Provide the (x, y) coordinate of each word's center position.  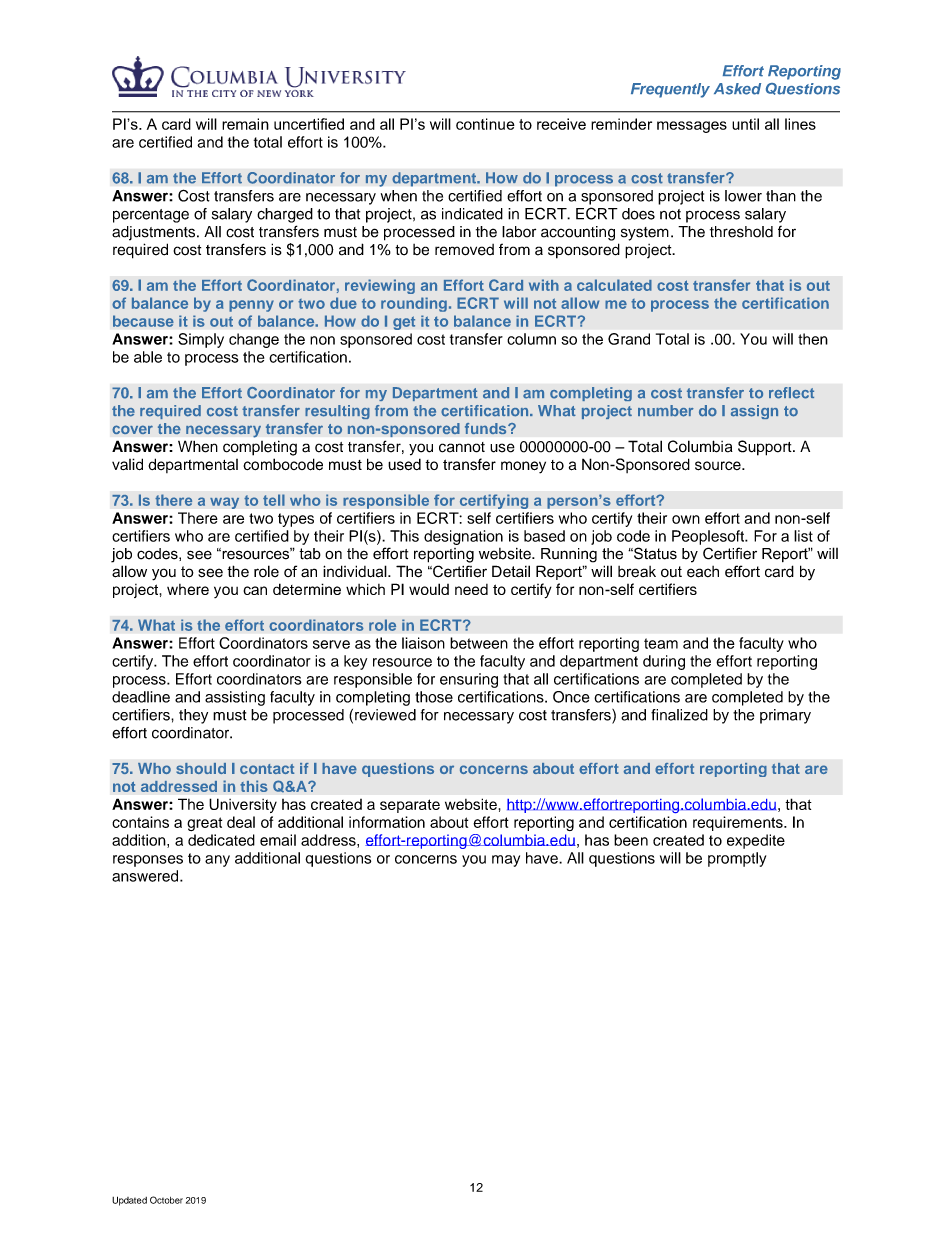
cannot (462, 447)
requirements (739, 823)
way (224, 503)
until (745, 124)
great (204, 824)
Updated (129, 1201)
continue (485, 124)
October (166, 1200)
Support (766, 448)
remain (245, 124)
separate (410, 806)
